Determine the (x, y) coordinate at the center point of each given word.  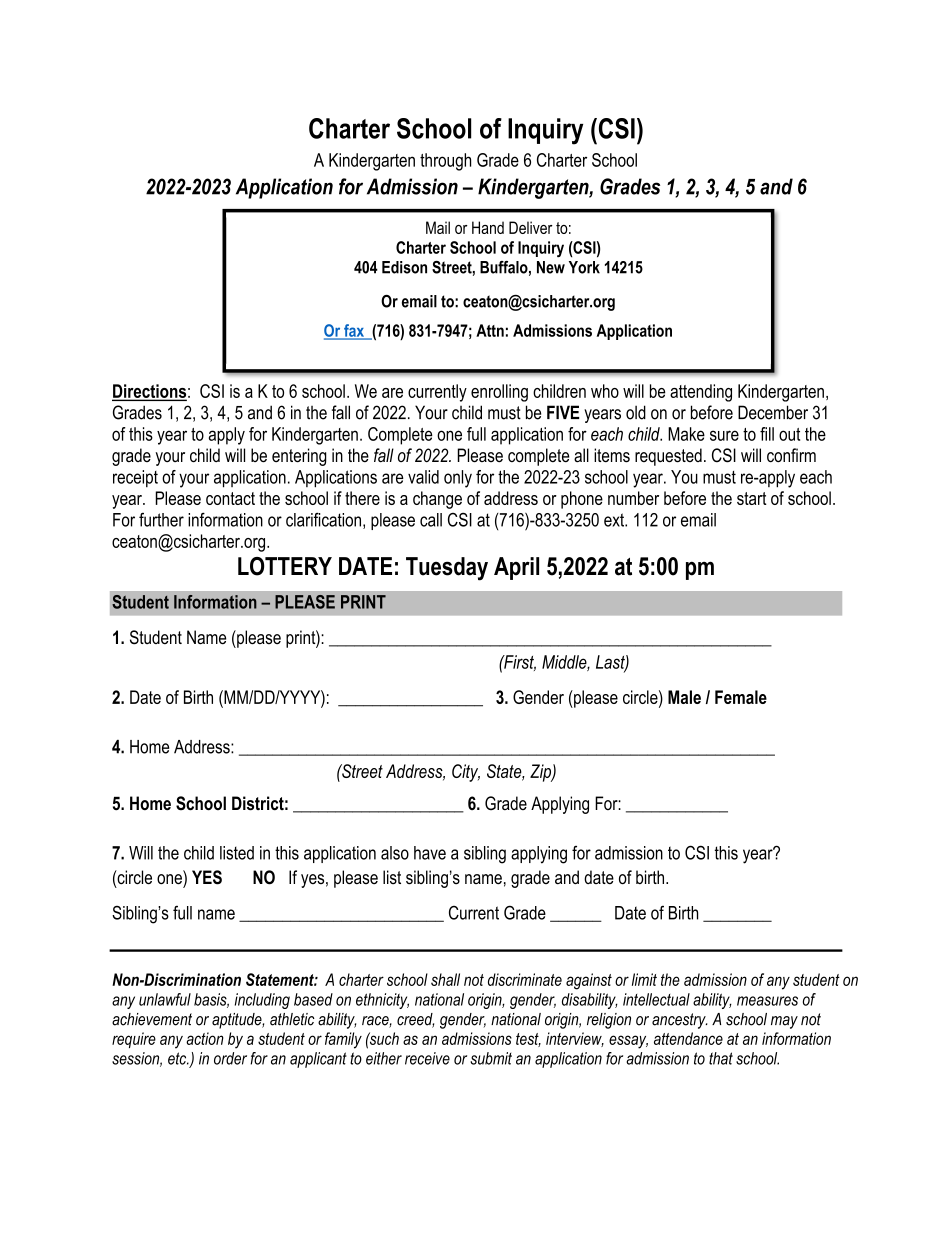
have (430, 853)
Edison (404, 267)
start (752, 498)
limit (644, 979)
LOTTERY (285, 566)
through (445, 162)
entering (299, 457)
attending (701, 393)
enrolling (499, 393)
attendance (688, 1038)
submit (491, 1058)
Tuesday (447, 569)
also (395, 853)
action (205, 1038)
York (584, 267)
